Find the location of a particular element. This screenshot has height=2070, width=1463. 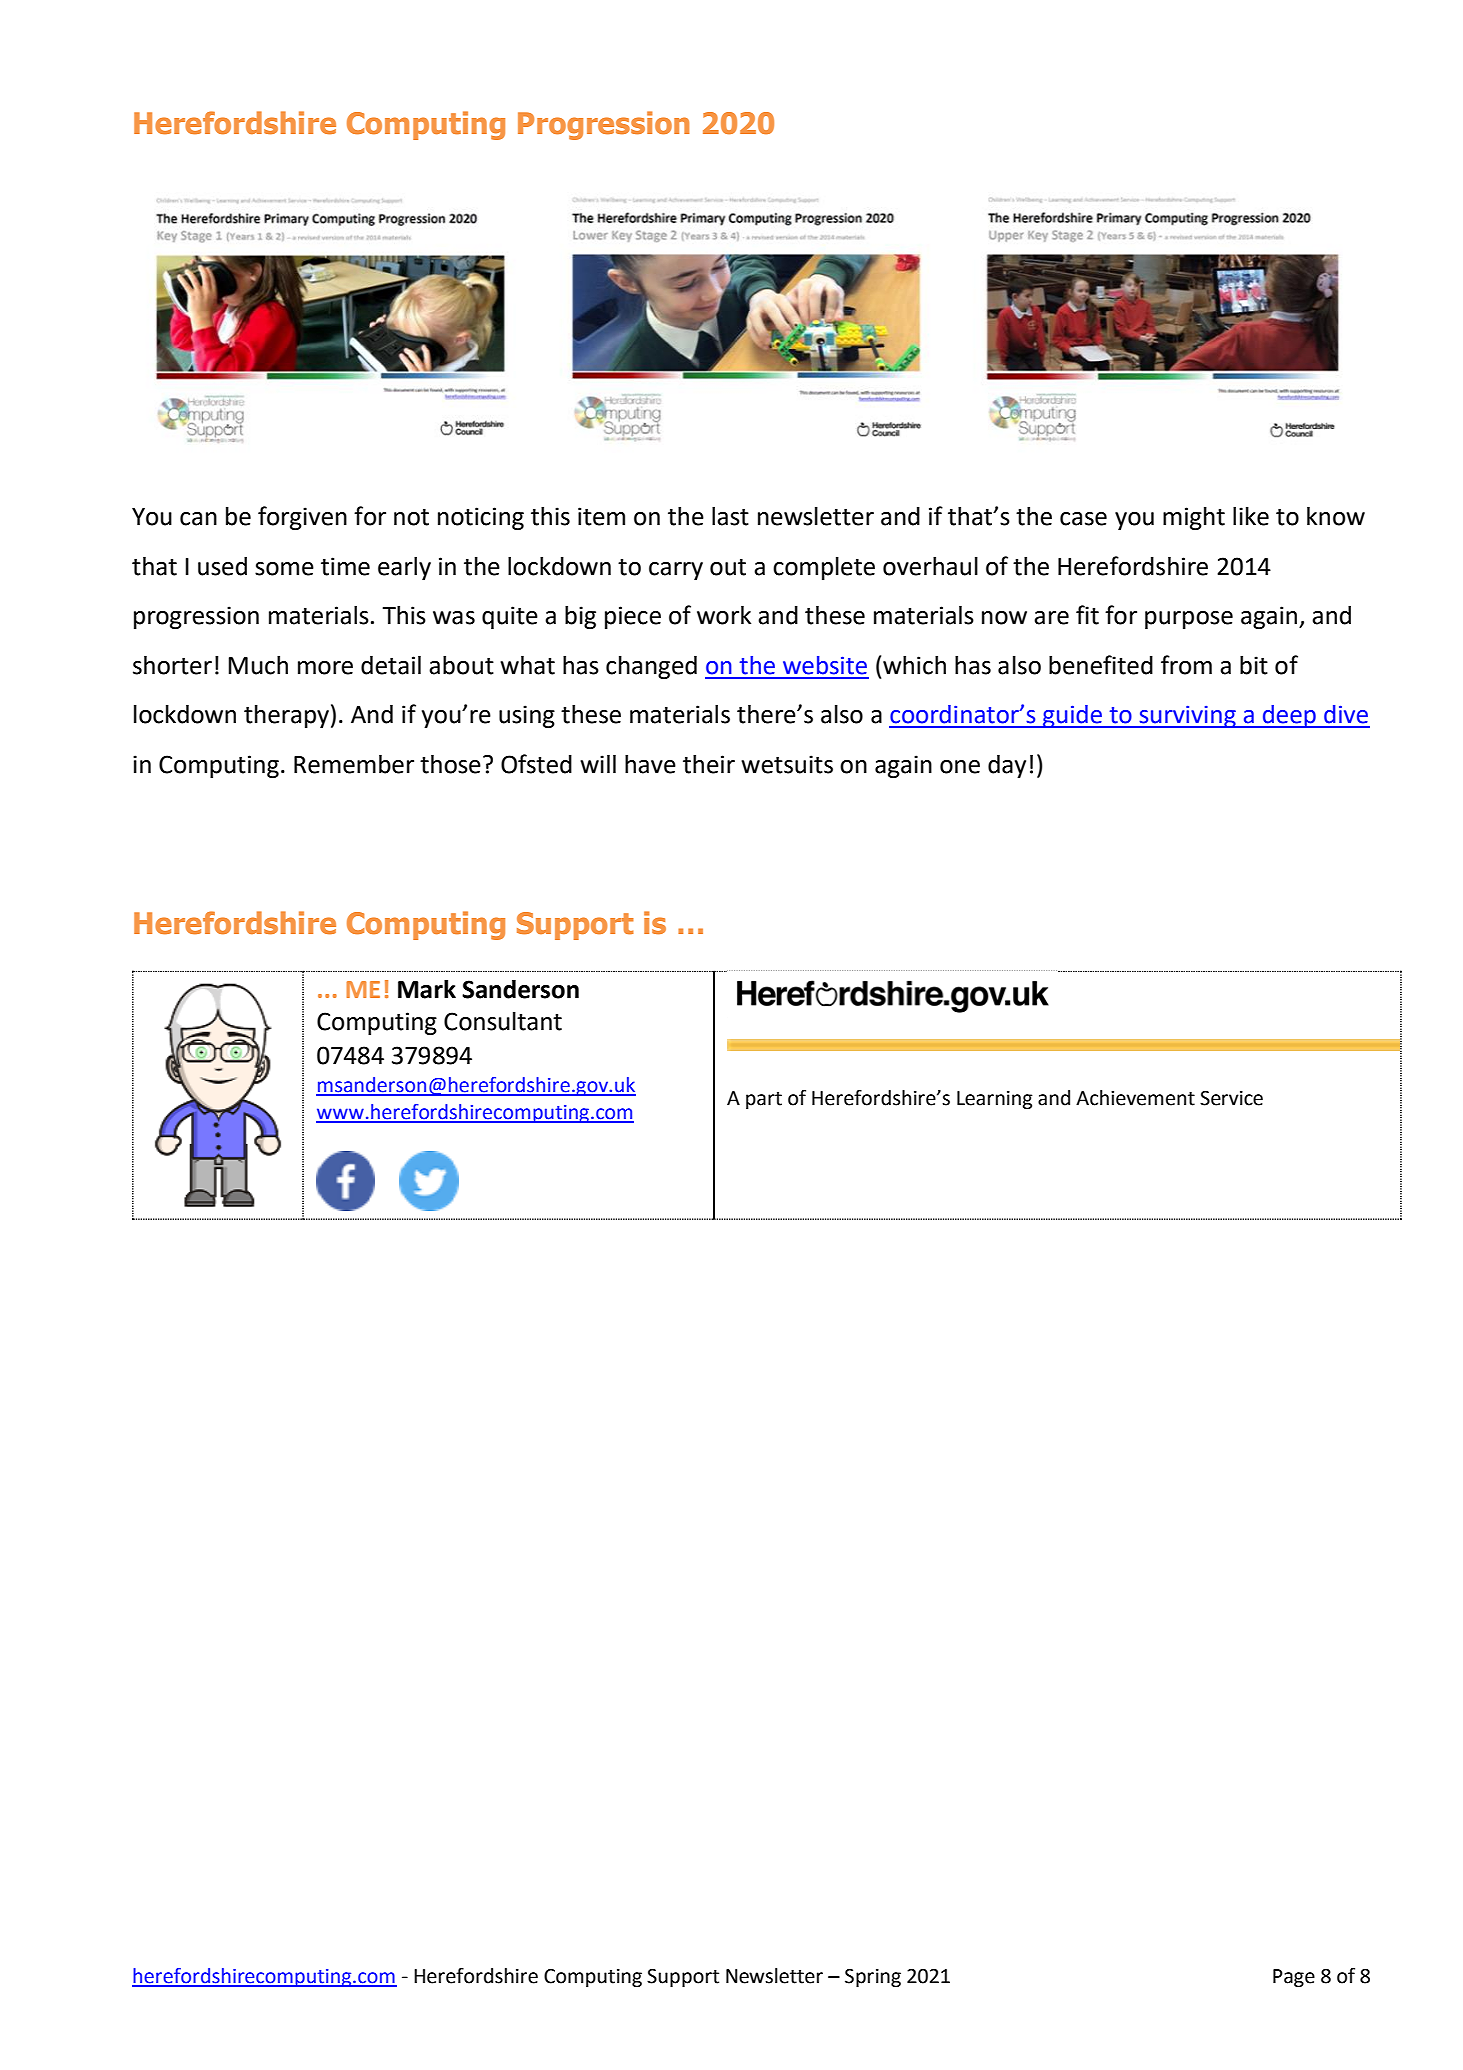

some is located at coordinates (284, 569).
